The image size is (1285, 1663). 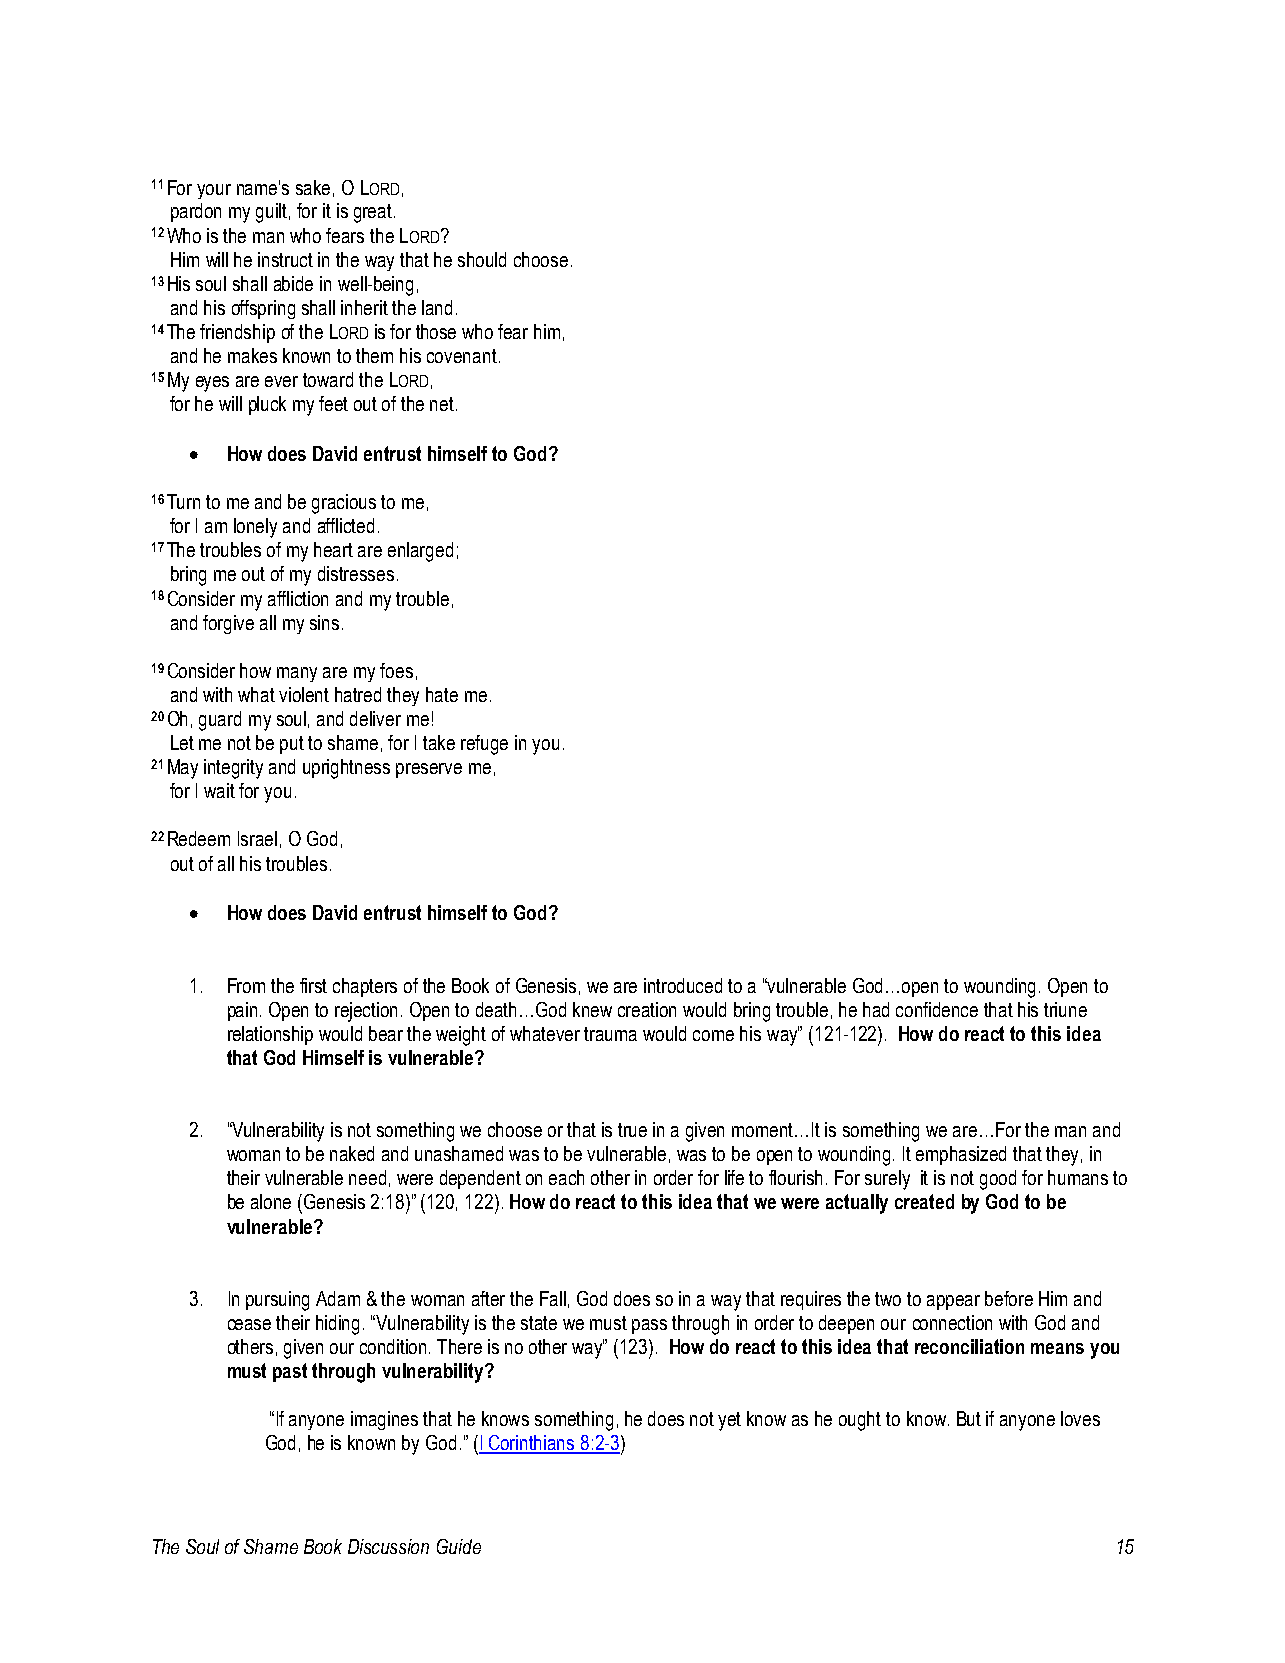 What do you see at coordinates (257, 838) in the image?
I see `Israel` at bounding box center [257, 838].
